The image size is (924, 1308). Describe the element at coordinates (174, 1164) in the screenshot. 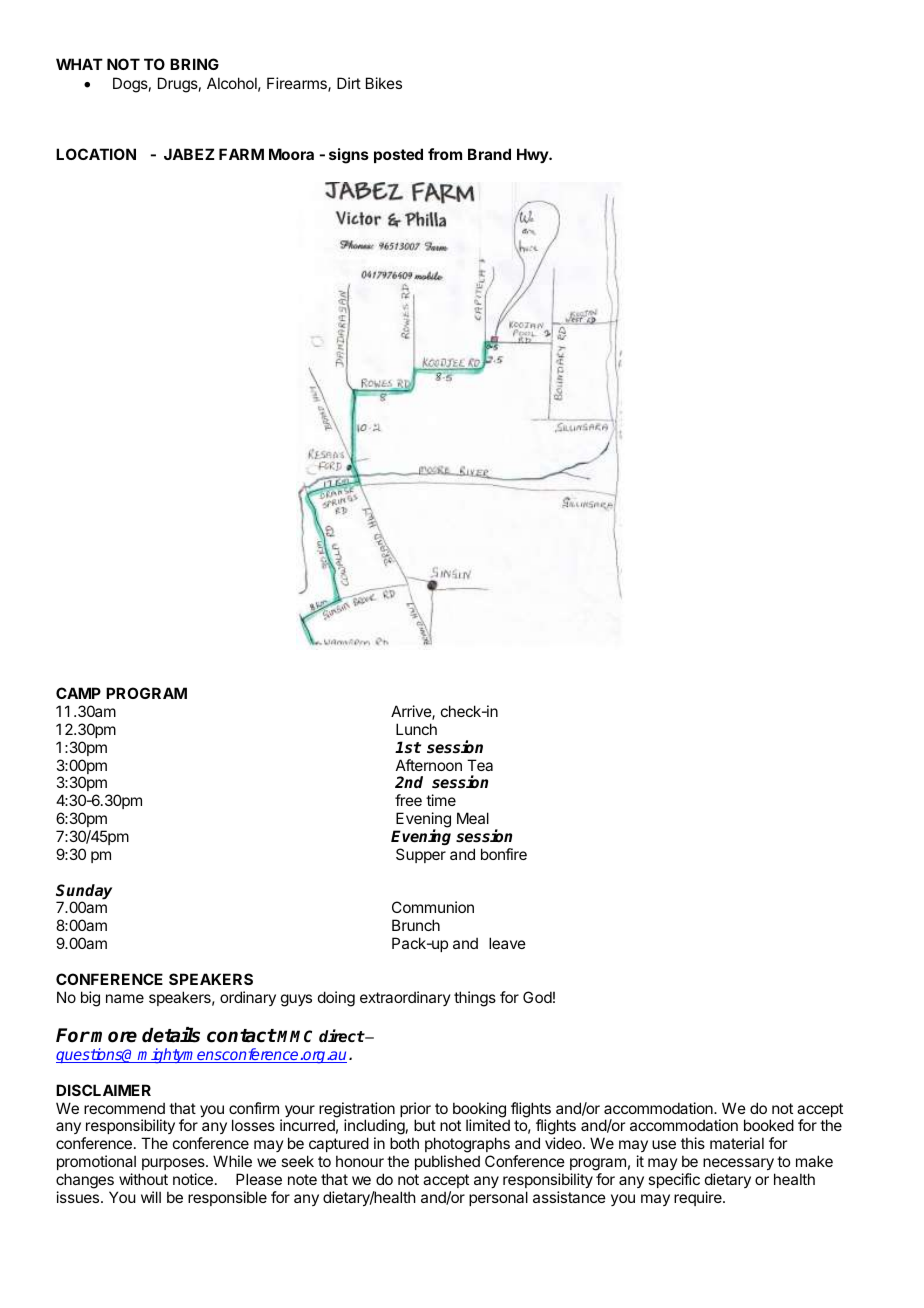

I see `purposes` at that location.
